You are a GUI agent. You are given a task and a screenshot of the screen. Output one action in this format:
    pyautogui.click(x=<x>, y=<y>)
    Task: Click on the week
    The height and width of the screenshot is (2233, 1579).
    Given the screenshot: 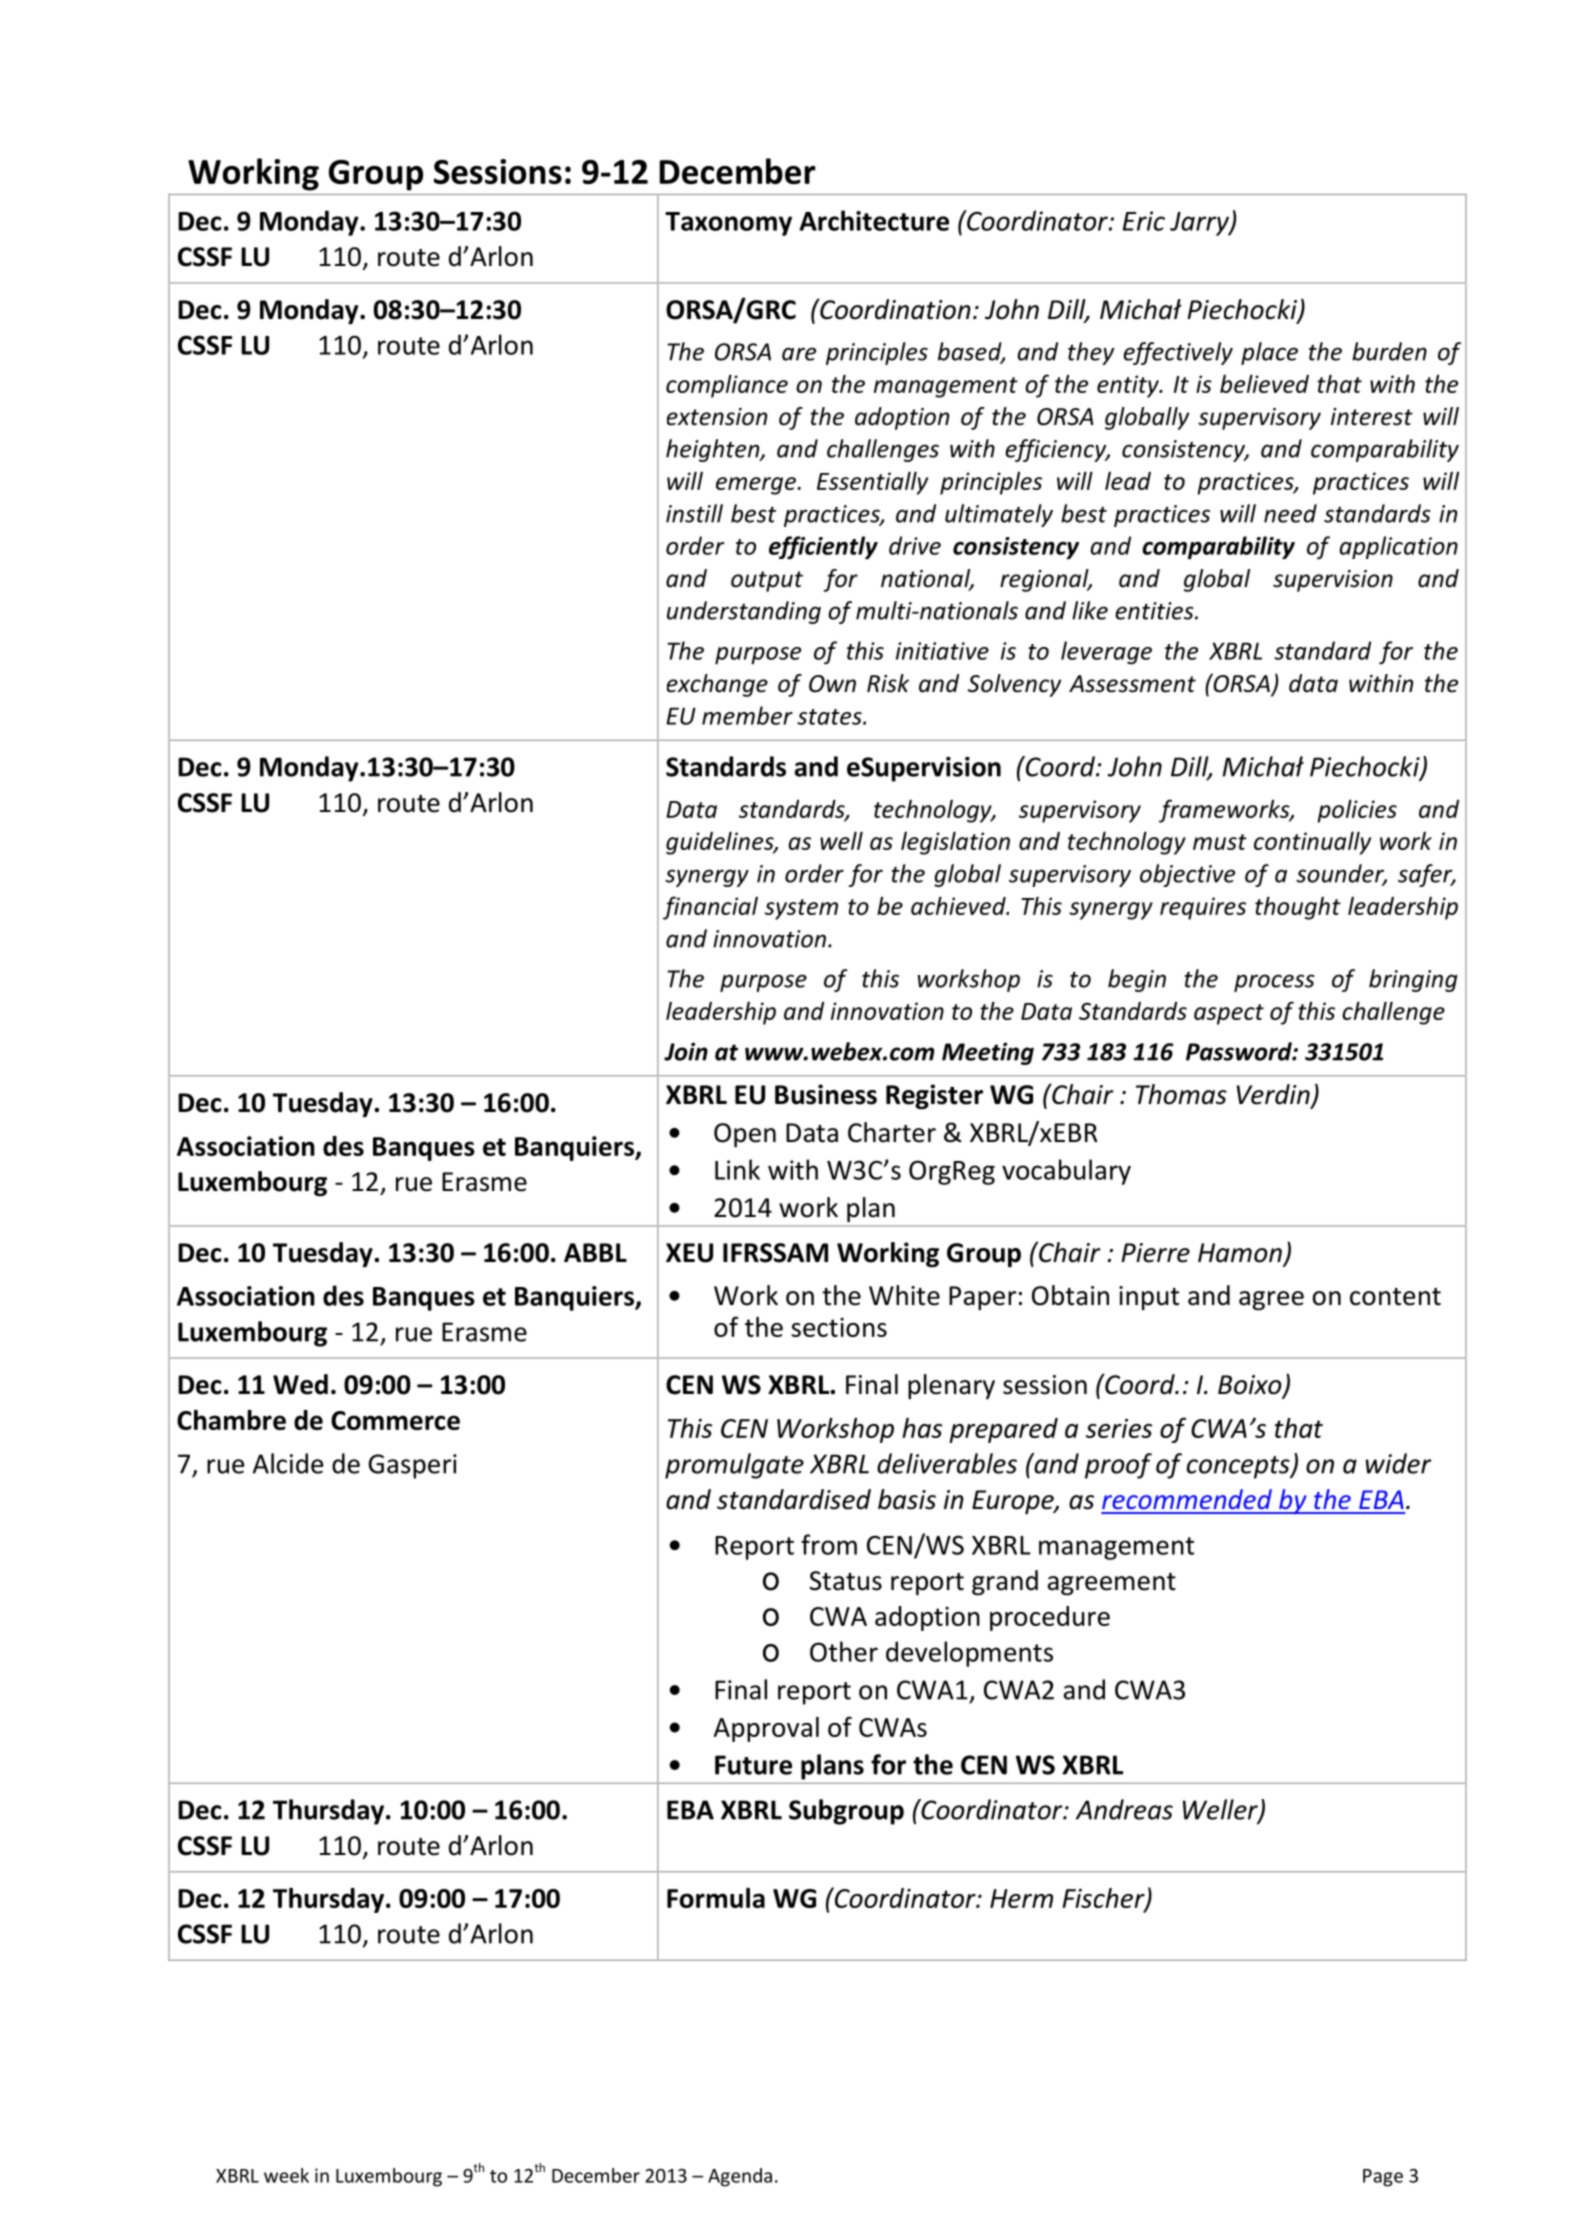 What is the action you would take?
    pyautogui.click(x=286, y=2175)
